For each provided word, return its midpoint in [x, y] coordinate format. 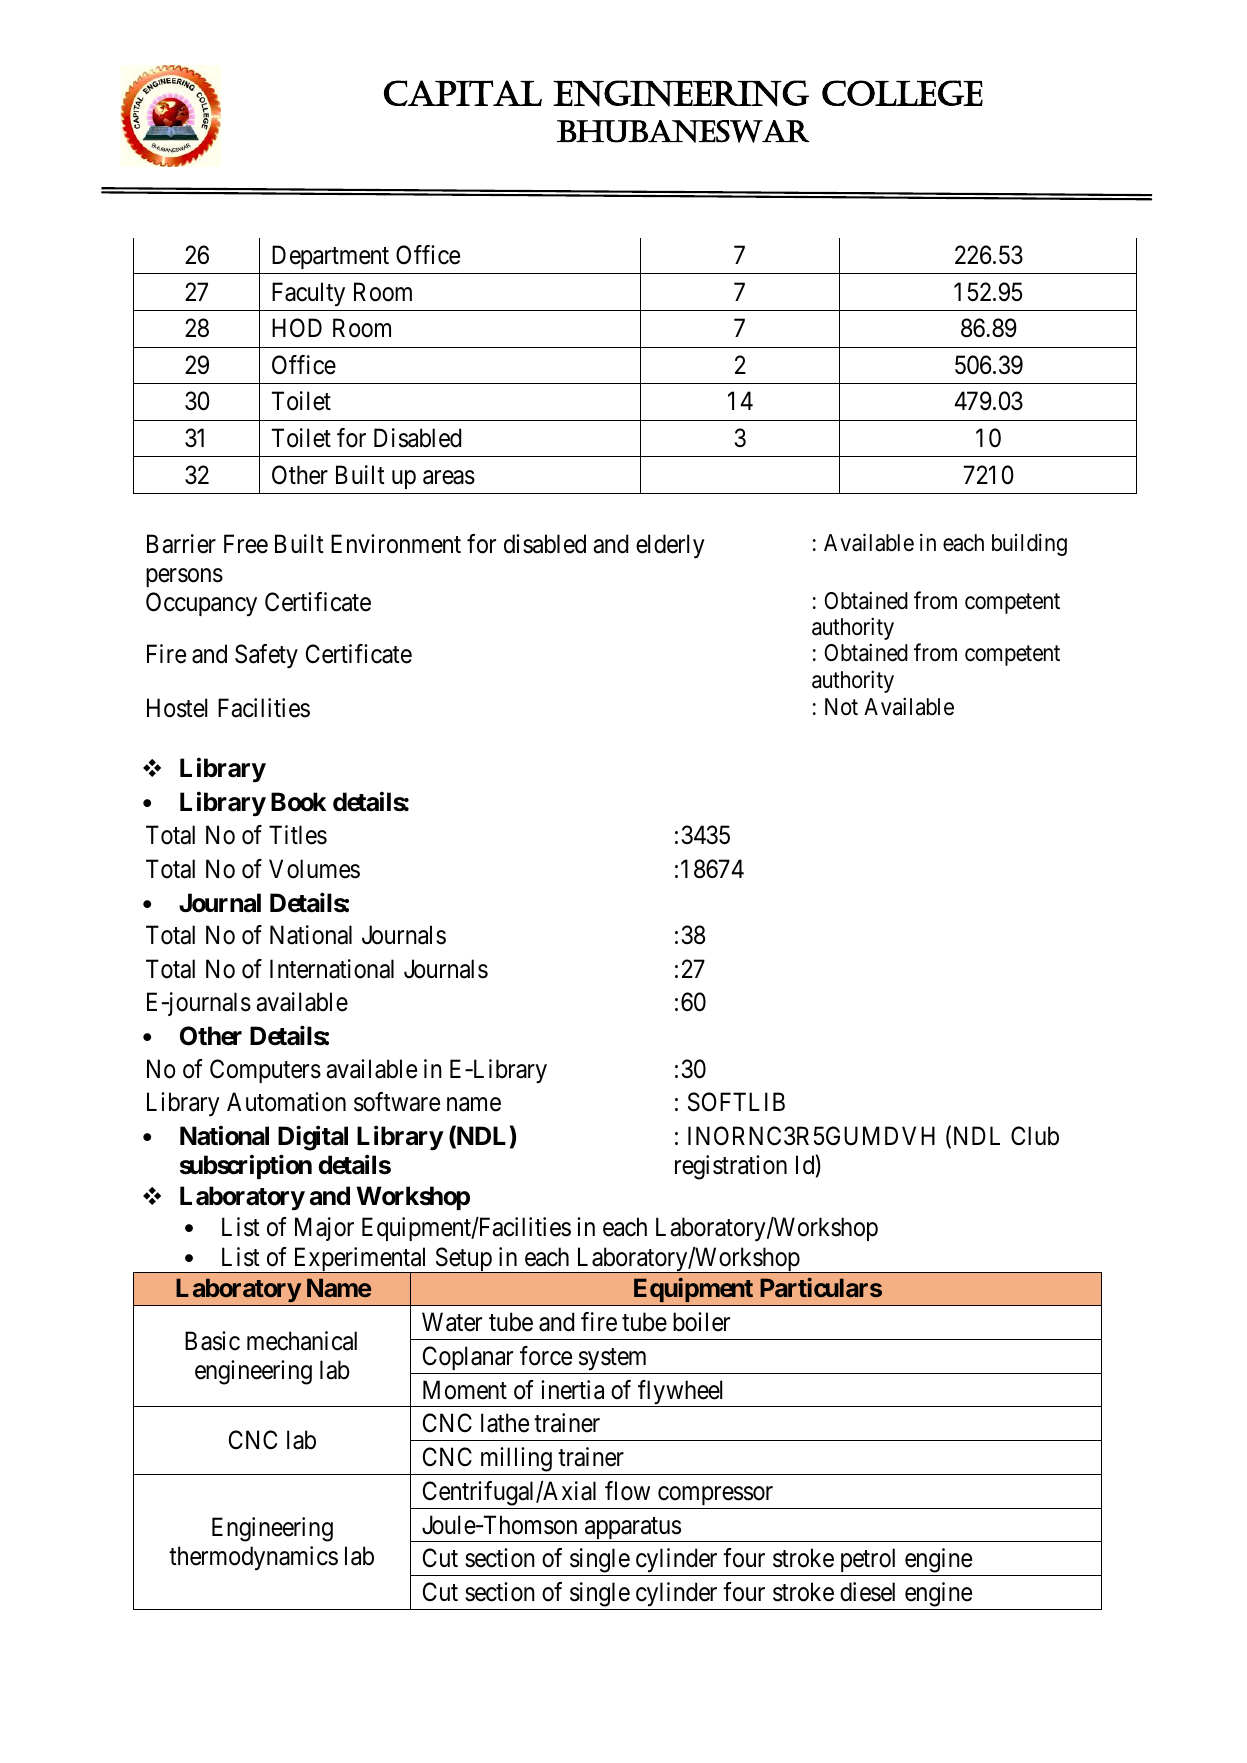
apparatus [632, 1529]
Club [1035, 1136]
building [1029, 544]
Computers [265, 1071]
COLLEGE [902, 93]
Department [330, 257]
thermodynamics [253, 1558]
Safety [266, 656]
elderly [670, 546]
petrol [868, 1562]
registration [731, 1167]
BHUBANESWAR [683, 131]
